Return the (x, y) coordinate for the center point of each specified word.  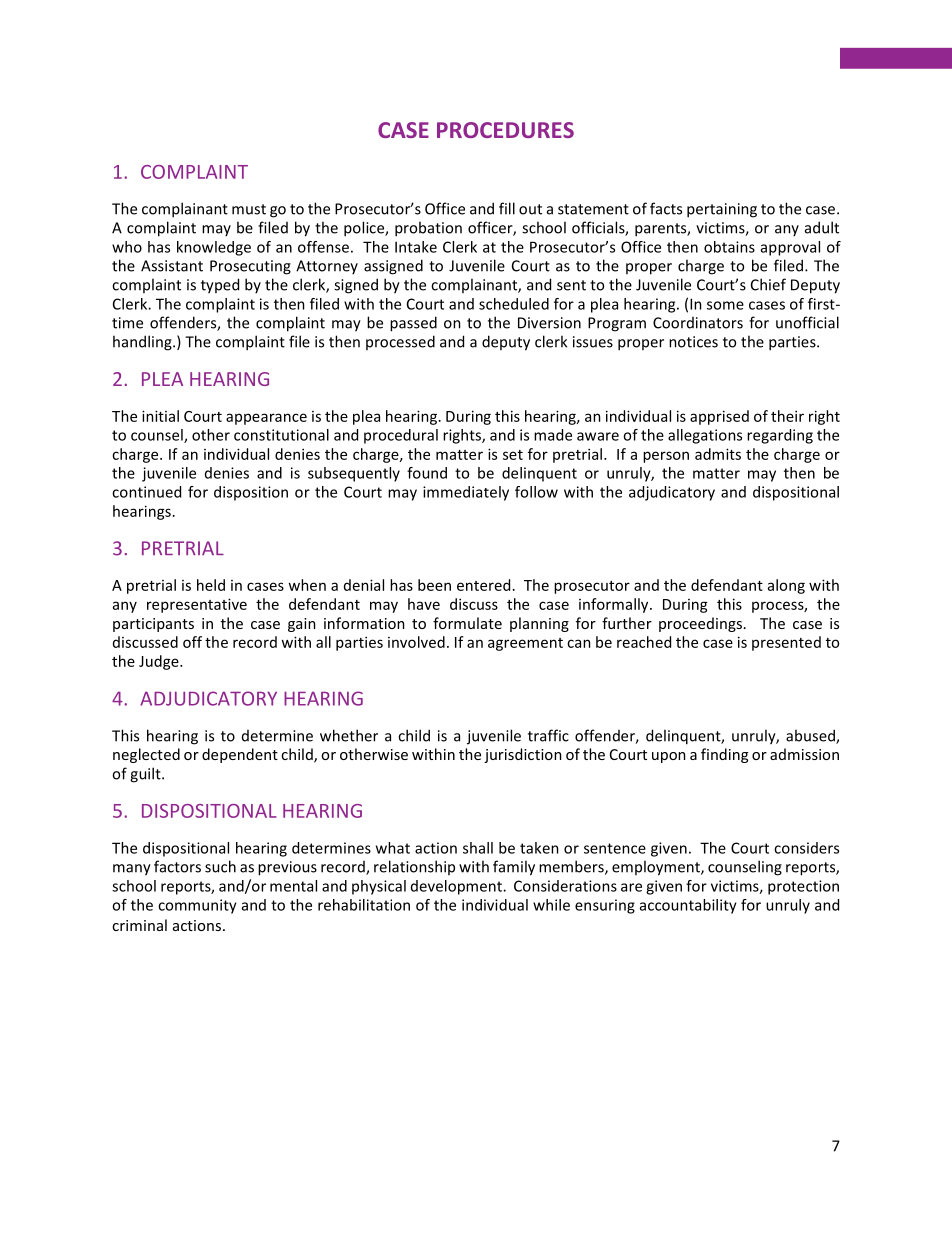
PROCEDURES (505, 130)
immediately (466, 493)
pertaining (722, 210)
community (197, 906)
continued (146, 492)
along (786, 586)
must (249, 209)
